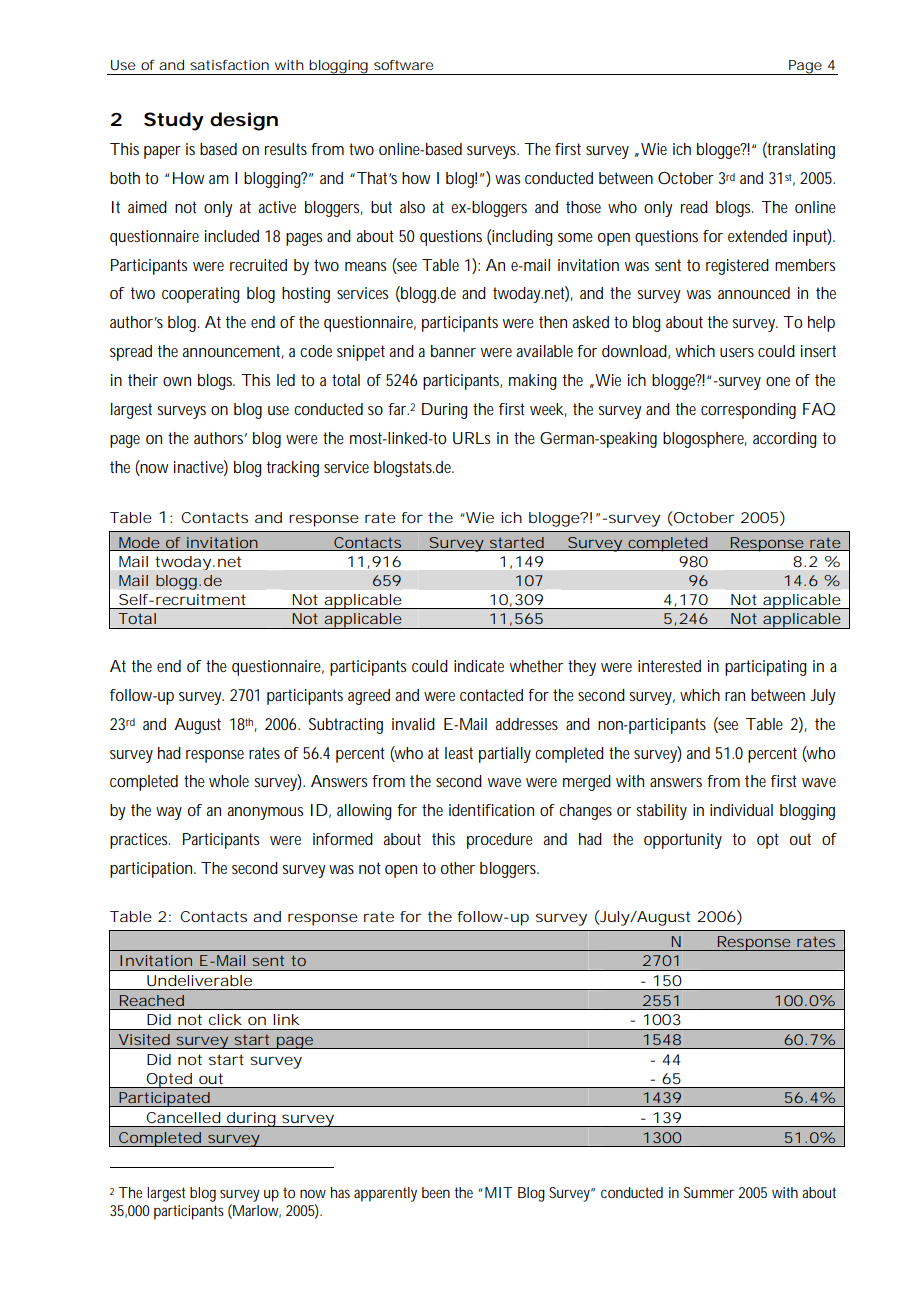 The image size is (924, 1308). Describe the element at coordinates (757, 236) in the screenshot. I see `extended` at that location.
